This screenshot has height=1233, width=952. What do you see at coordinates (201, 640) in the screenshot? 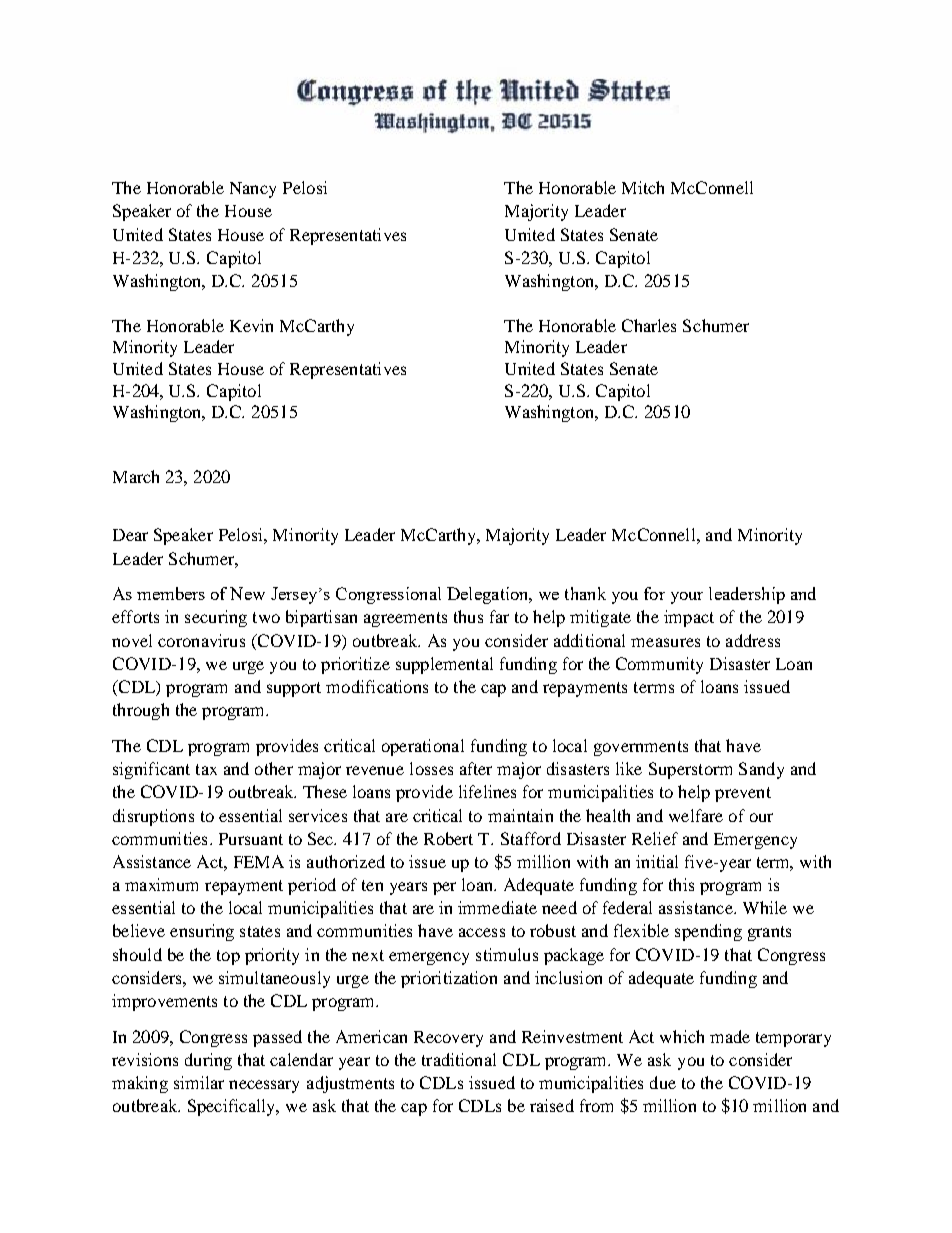
I see `coronavirus` at bounding box center [201, 640].
